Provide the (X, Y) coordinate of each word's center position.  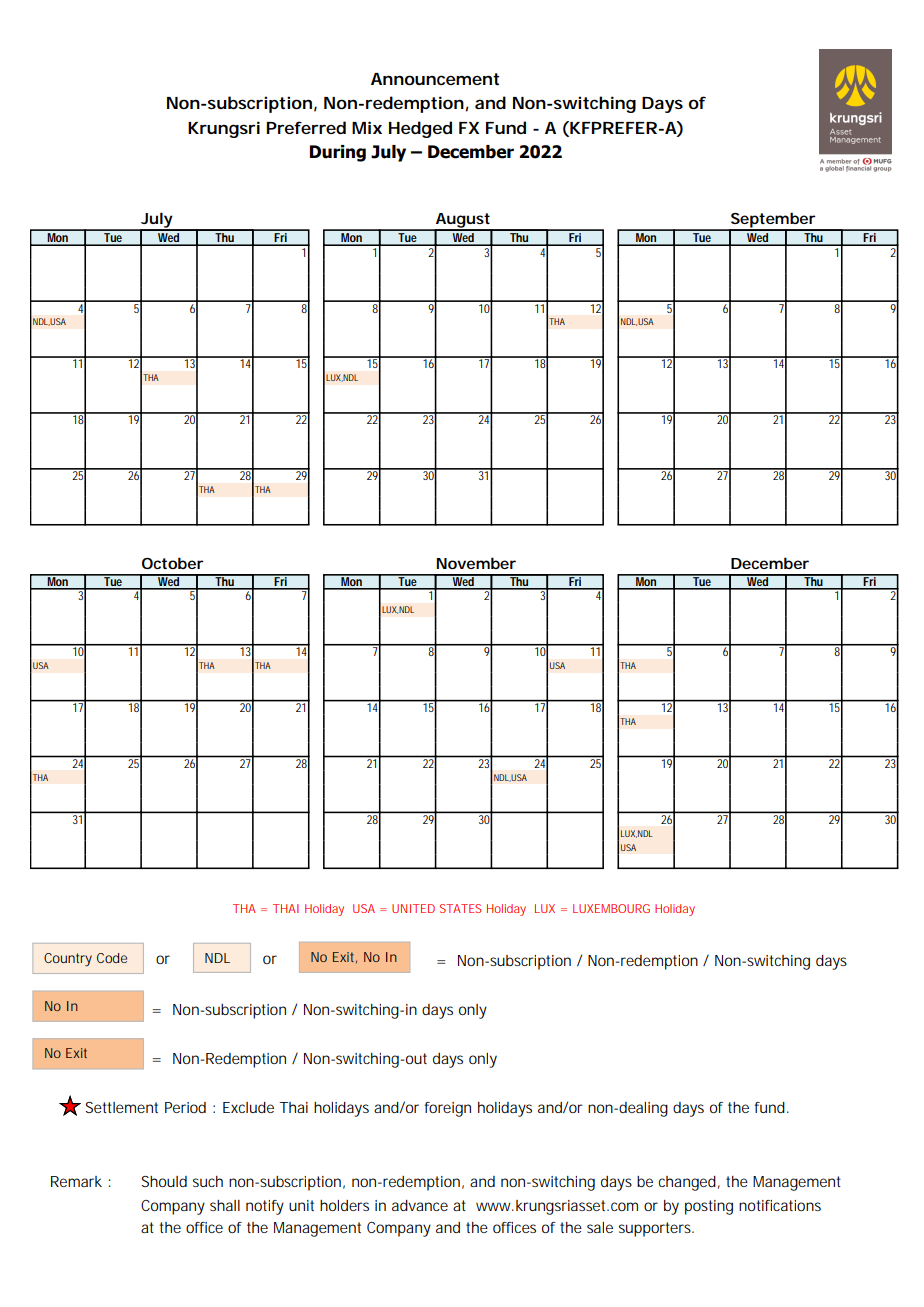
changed (687, 1183)
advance (420, 1205)
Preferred (306, 127)
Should (164, 1181)
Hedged (420, 129)
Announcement (435, 79)
